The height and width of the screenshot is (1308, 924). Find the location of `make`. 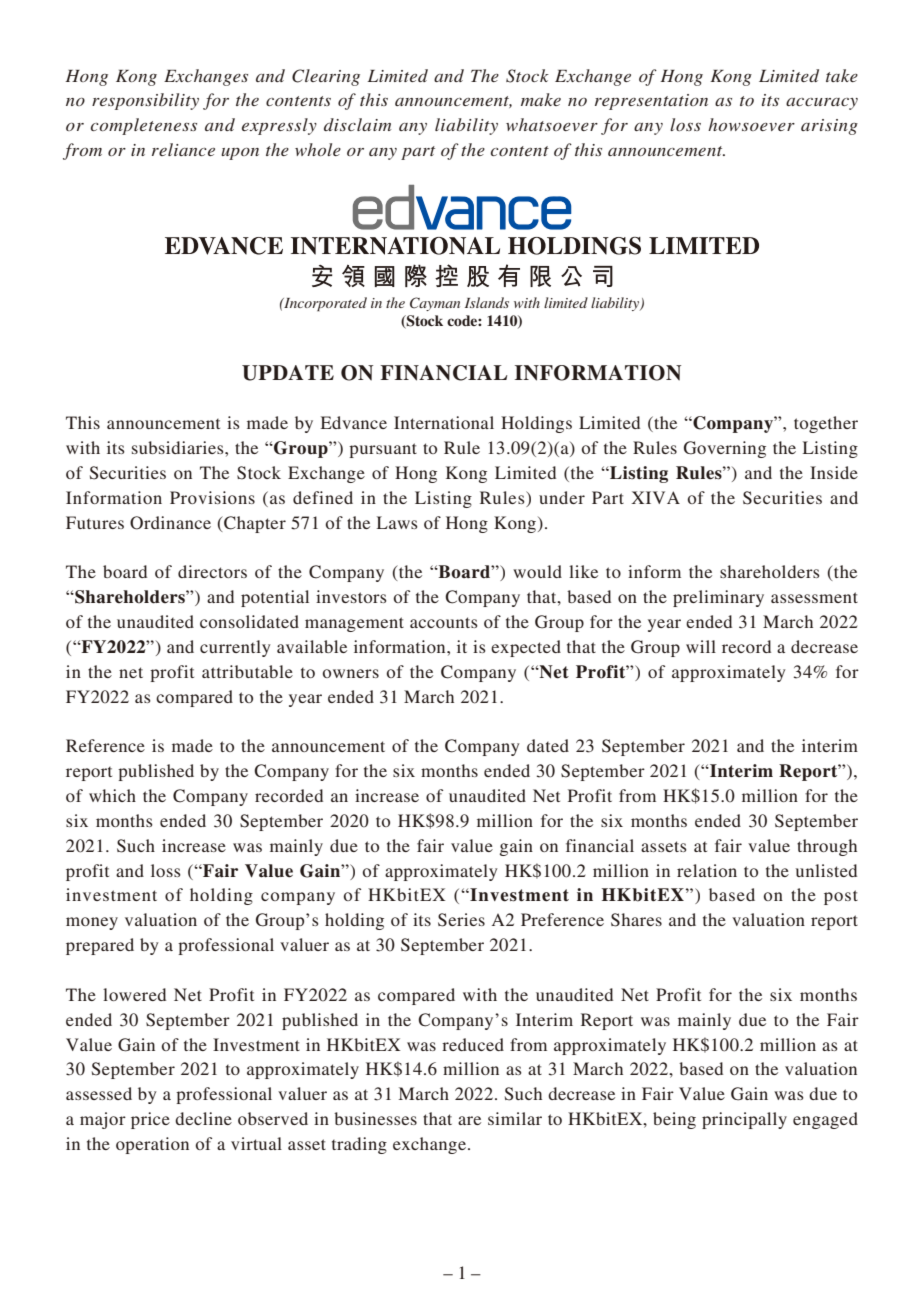

make is located at coordinates (541, 99).
